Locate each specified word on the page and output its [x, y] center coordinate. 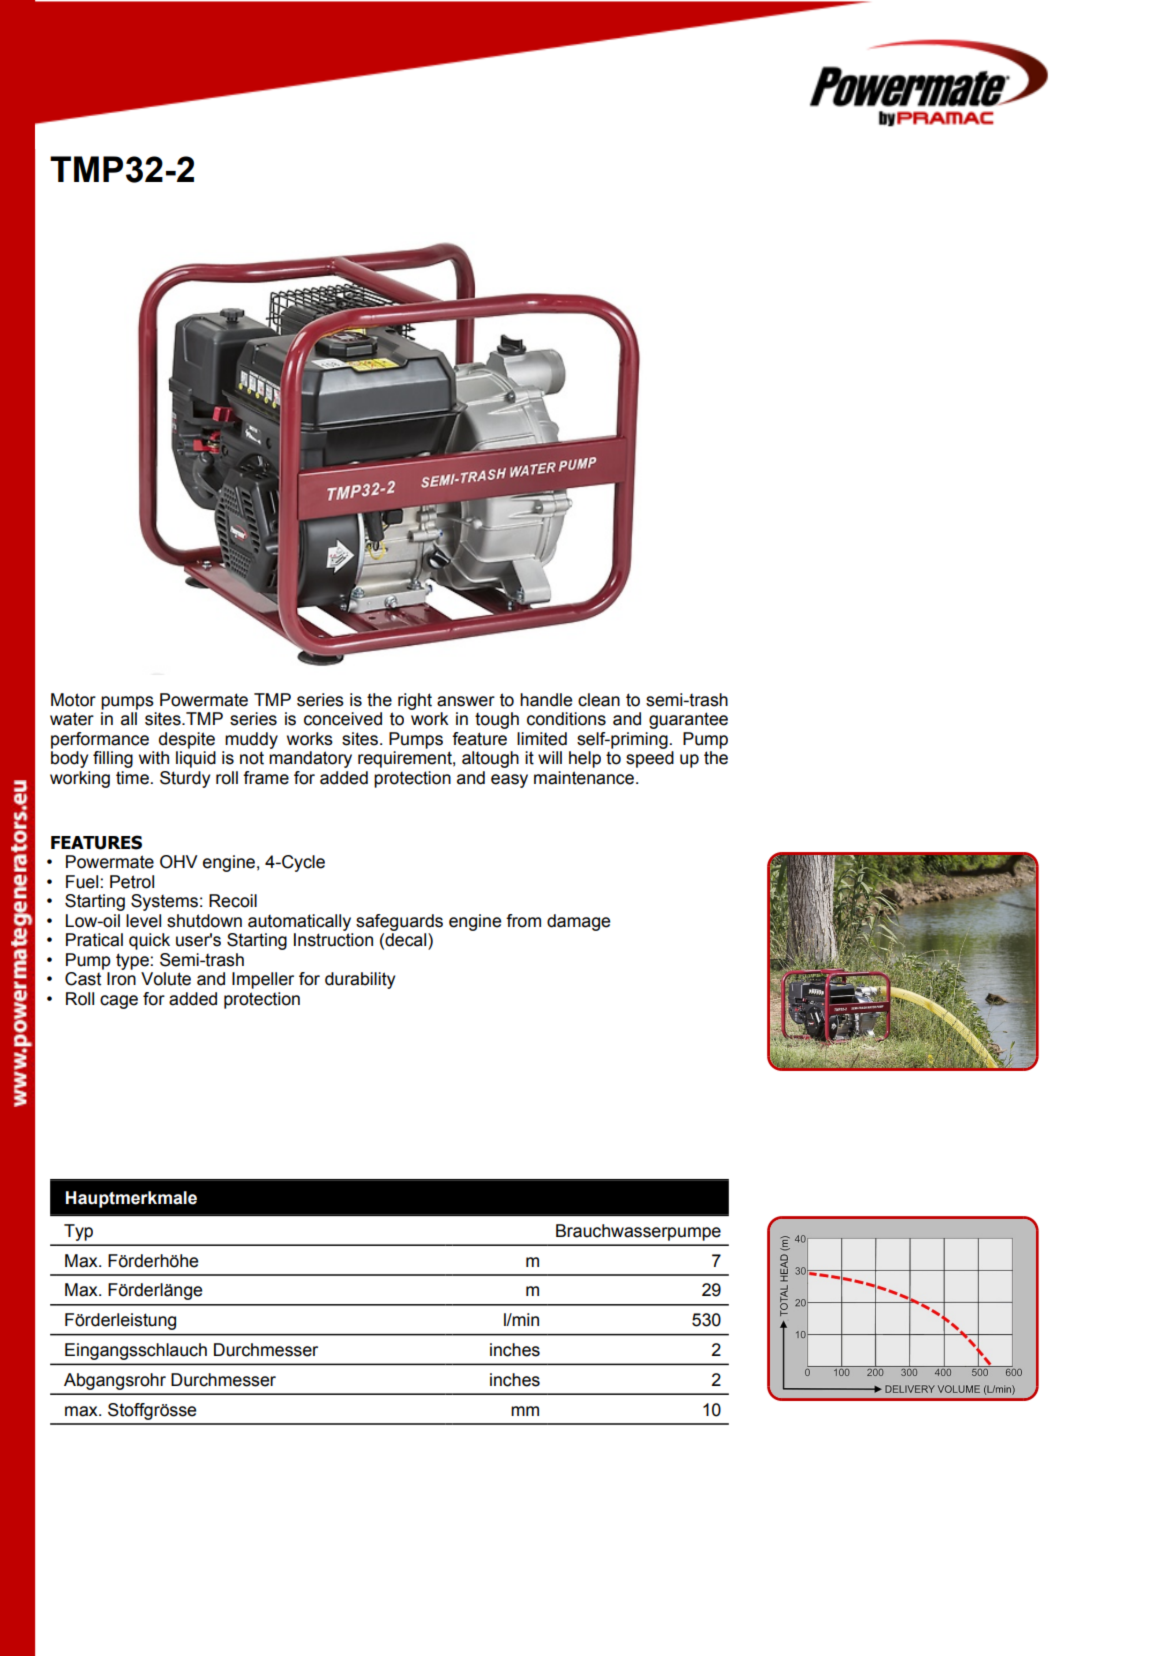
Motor [73, 700]
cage [119, 1002]
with [154, 758]
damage [578, 922]
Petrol [132, 882]
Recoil [233, 901]
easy [509, 781]
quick [149, 941]
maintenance [584, 778]
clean [599, 700]
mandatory [310, 759]
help [585, 759]
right [415, 701]
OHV [179, 862]
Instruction [333, 940]
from [523, 921]
